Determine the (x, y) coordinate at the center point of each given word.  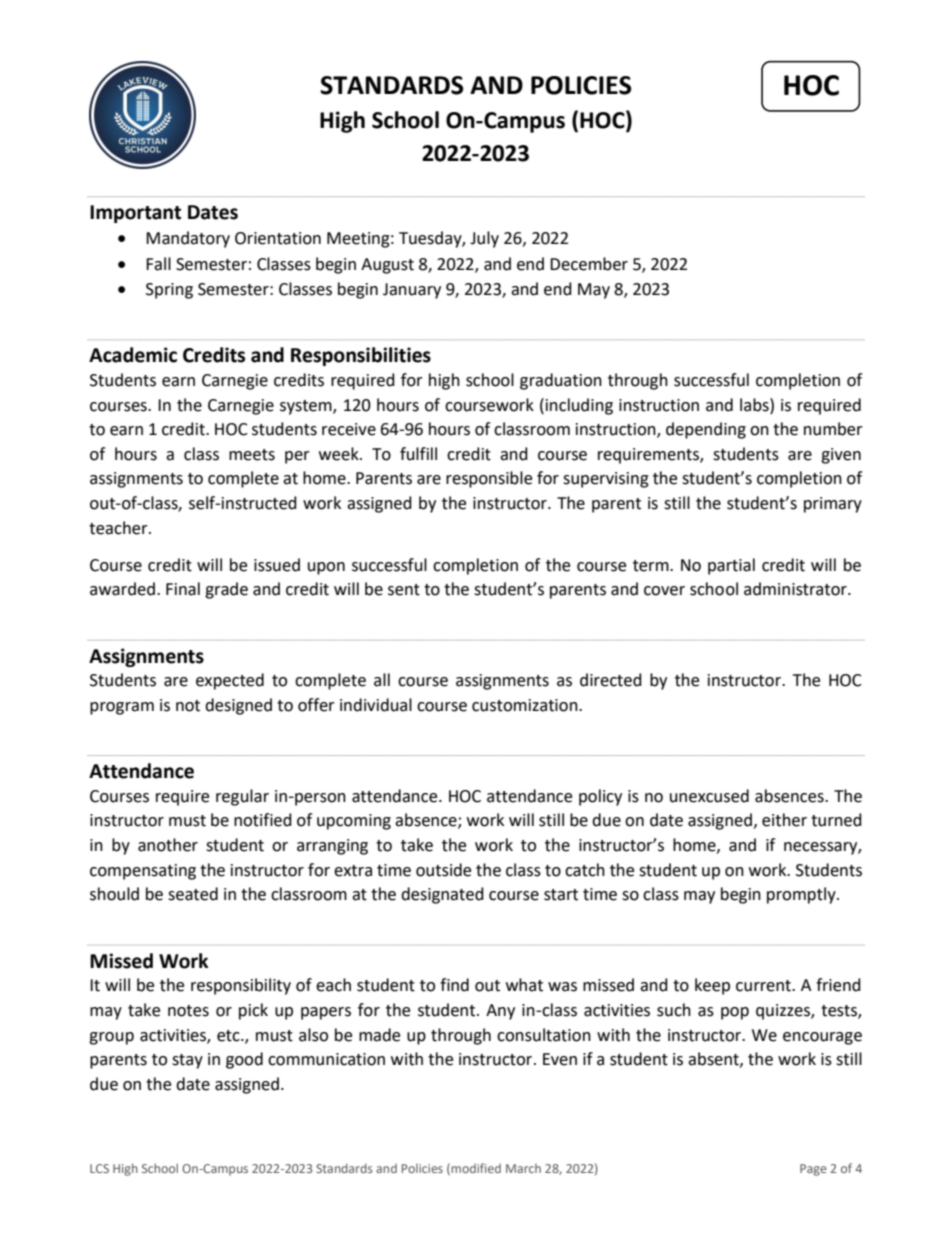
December (589, 264)
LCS (99, 1168)
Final (183, 589)
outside (443, 870)
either (784, 820)
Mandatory (188, 239)
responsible (489, 479)
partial (731, 566)
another (168, 845)
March (523, 1168)
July (484, 239)
